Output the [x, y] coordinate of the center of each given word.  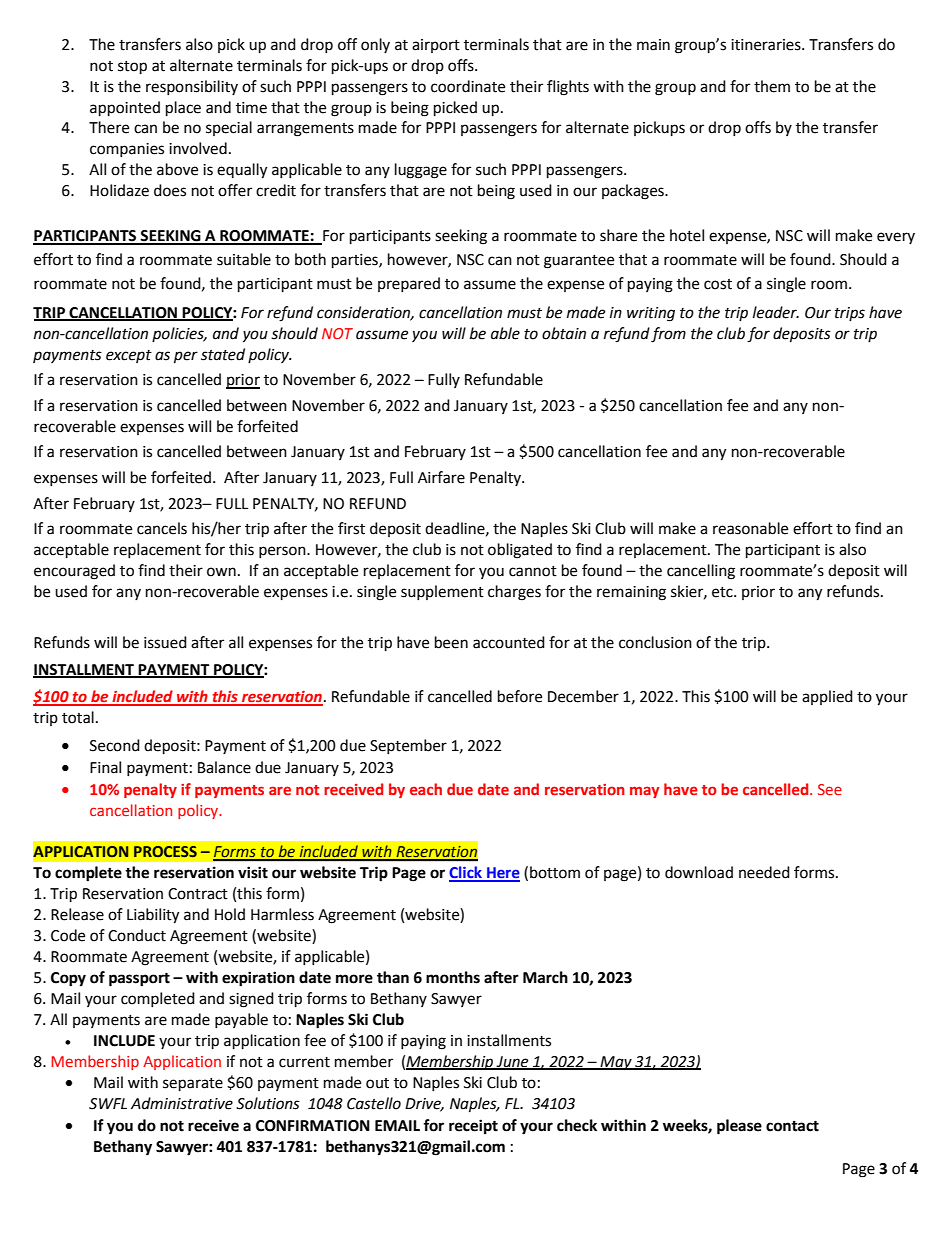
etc [723, 592]
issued [165, 642]
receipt [473, 1127]
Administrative [182, 1103]
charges [514, 593]
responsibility [192, 87]
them [772, 86]
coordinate [468, 86]
